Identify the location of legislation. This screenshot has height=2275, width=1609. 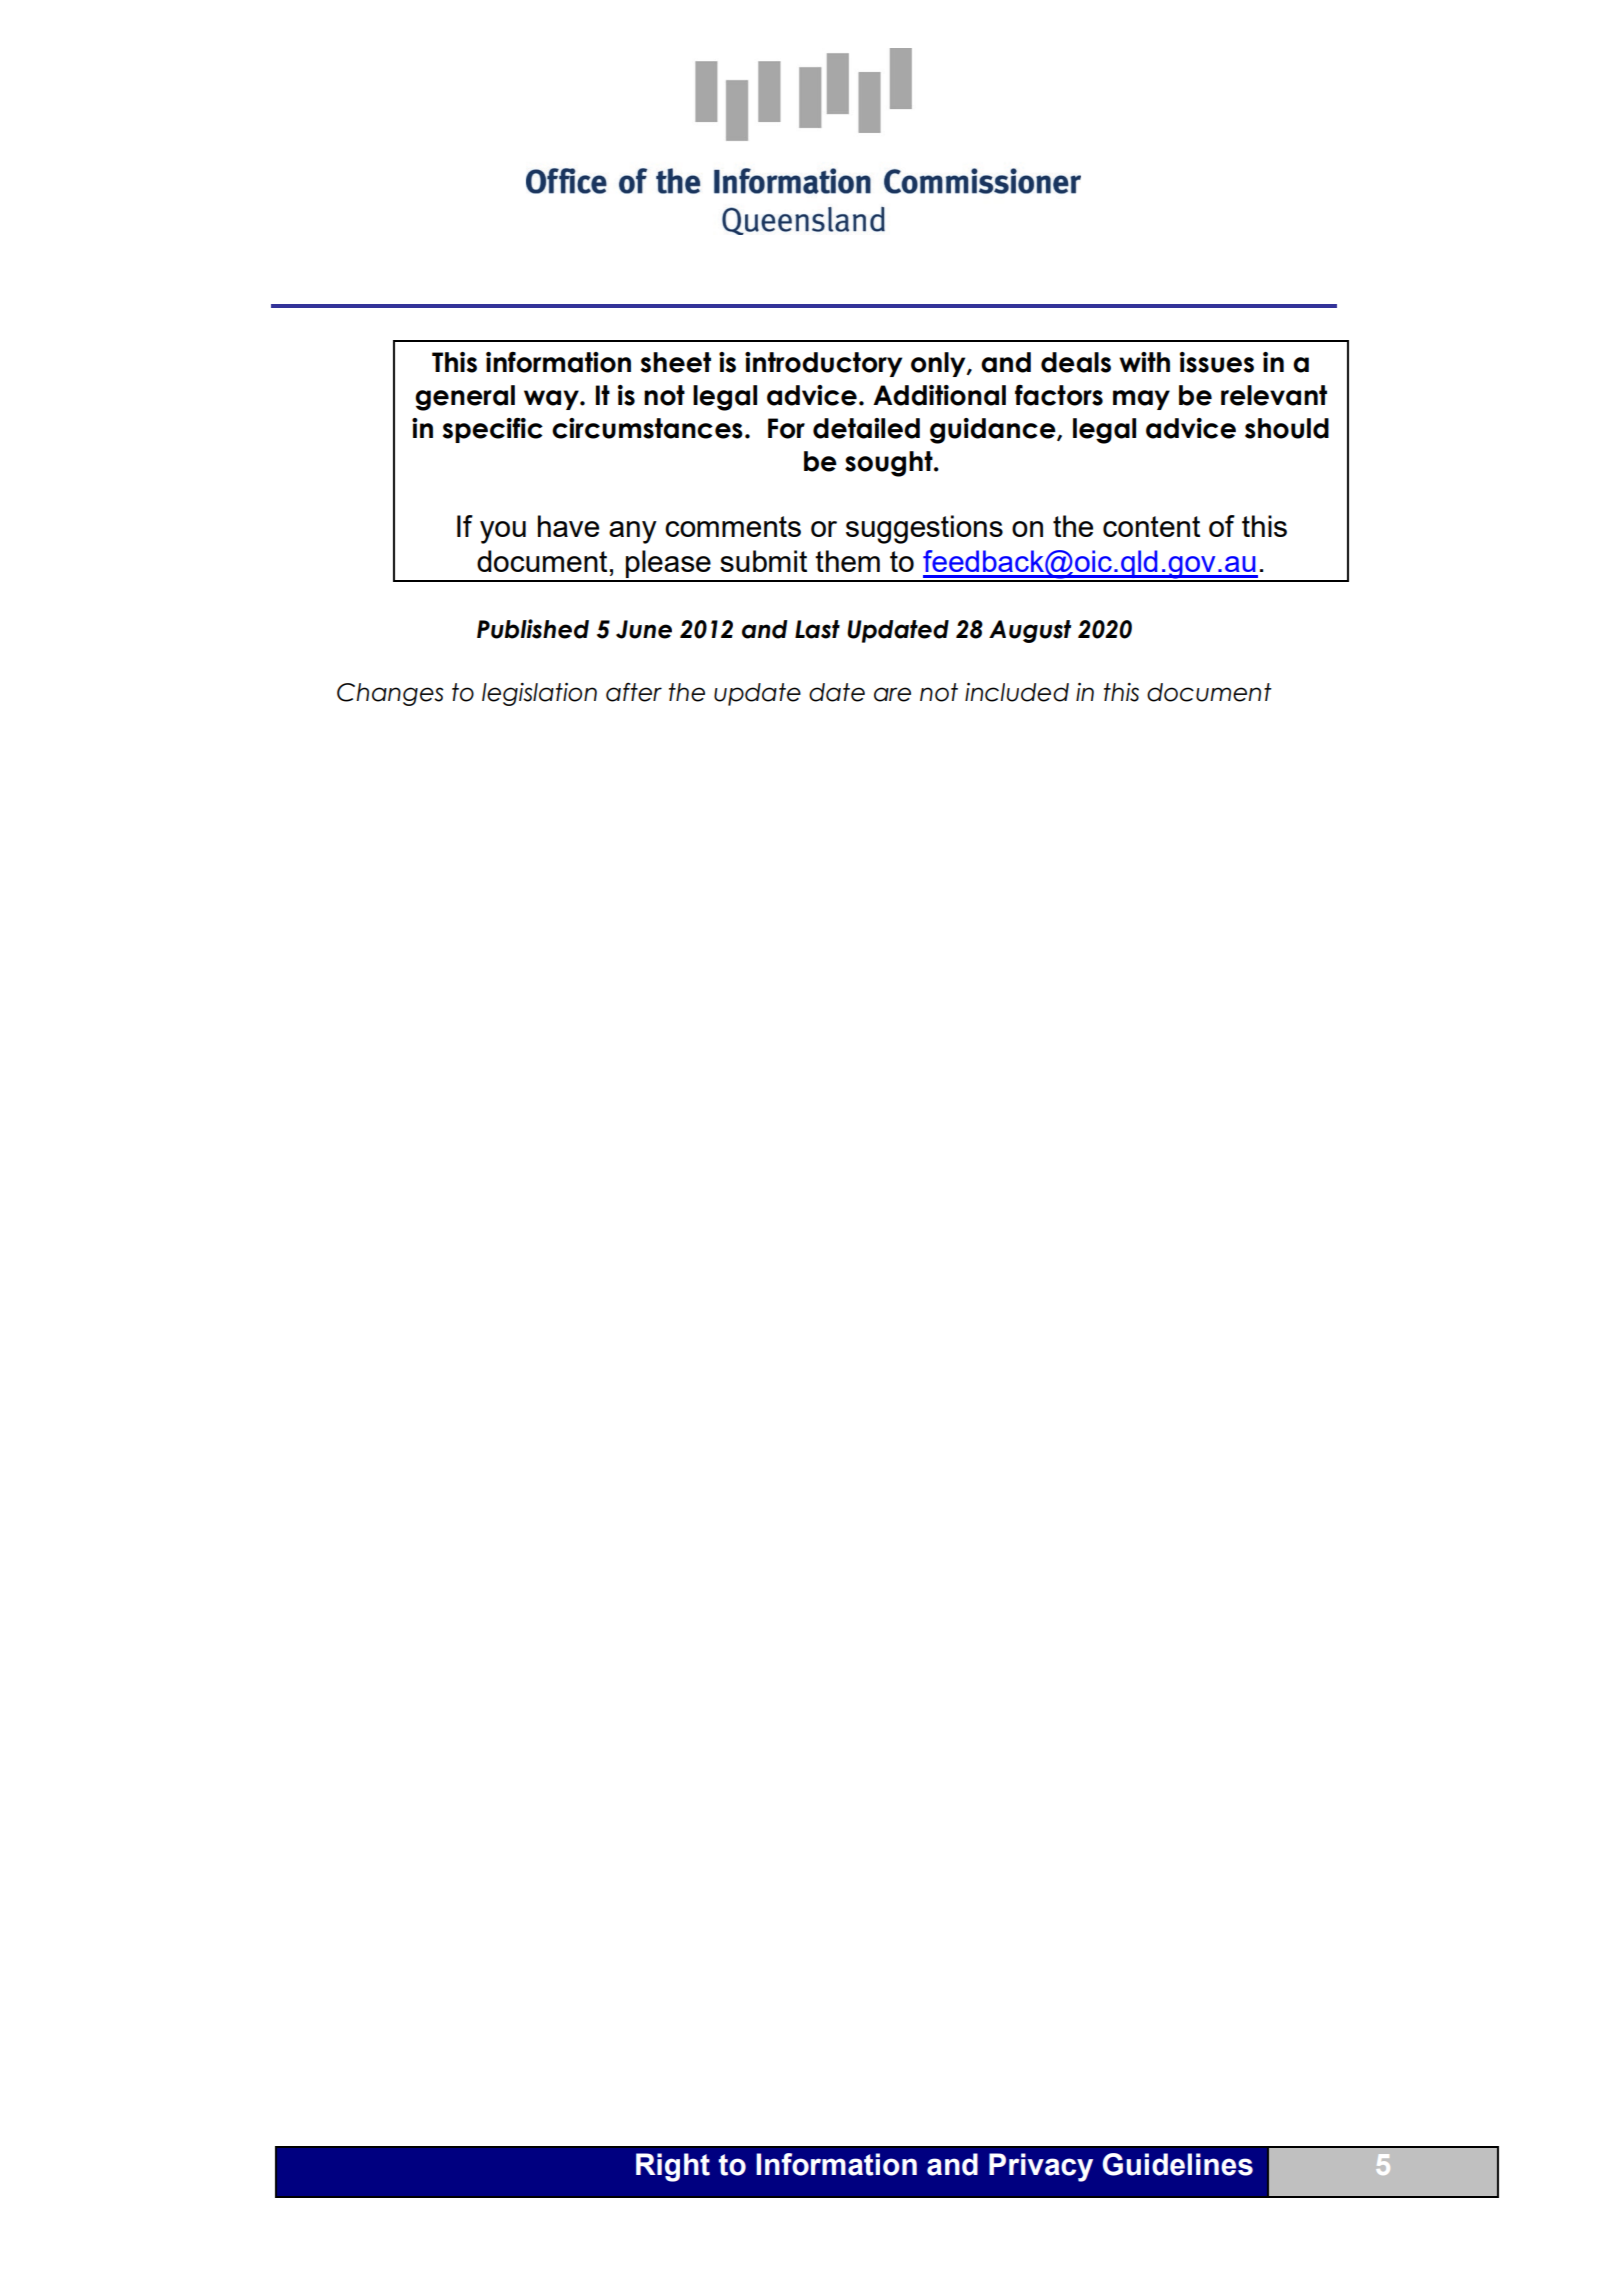
(539, 694).
